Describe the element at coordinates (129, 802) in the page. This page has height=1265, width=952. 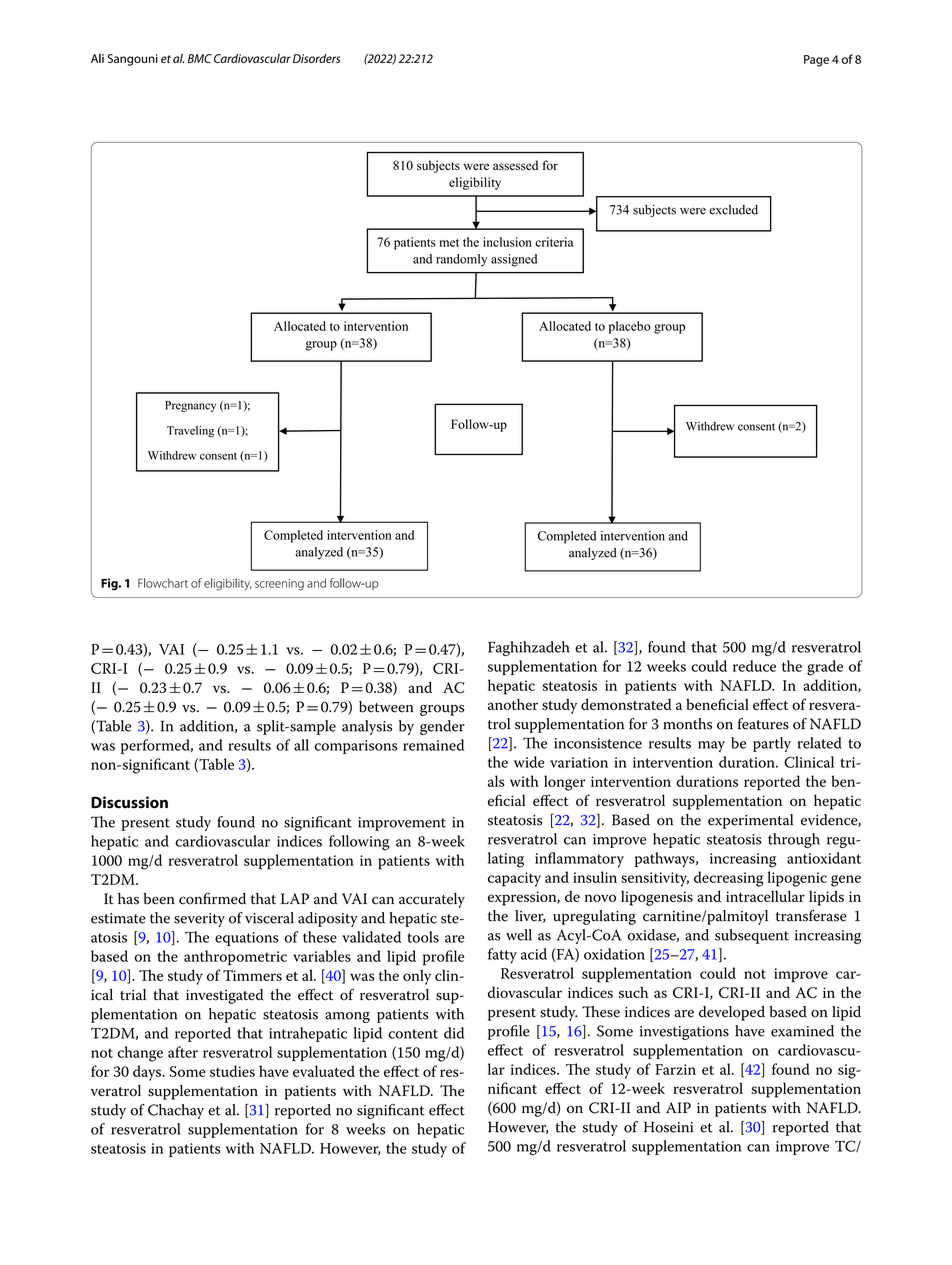
I see `Discussion` at that location.
